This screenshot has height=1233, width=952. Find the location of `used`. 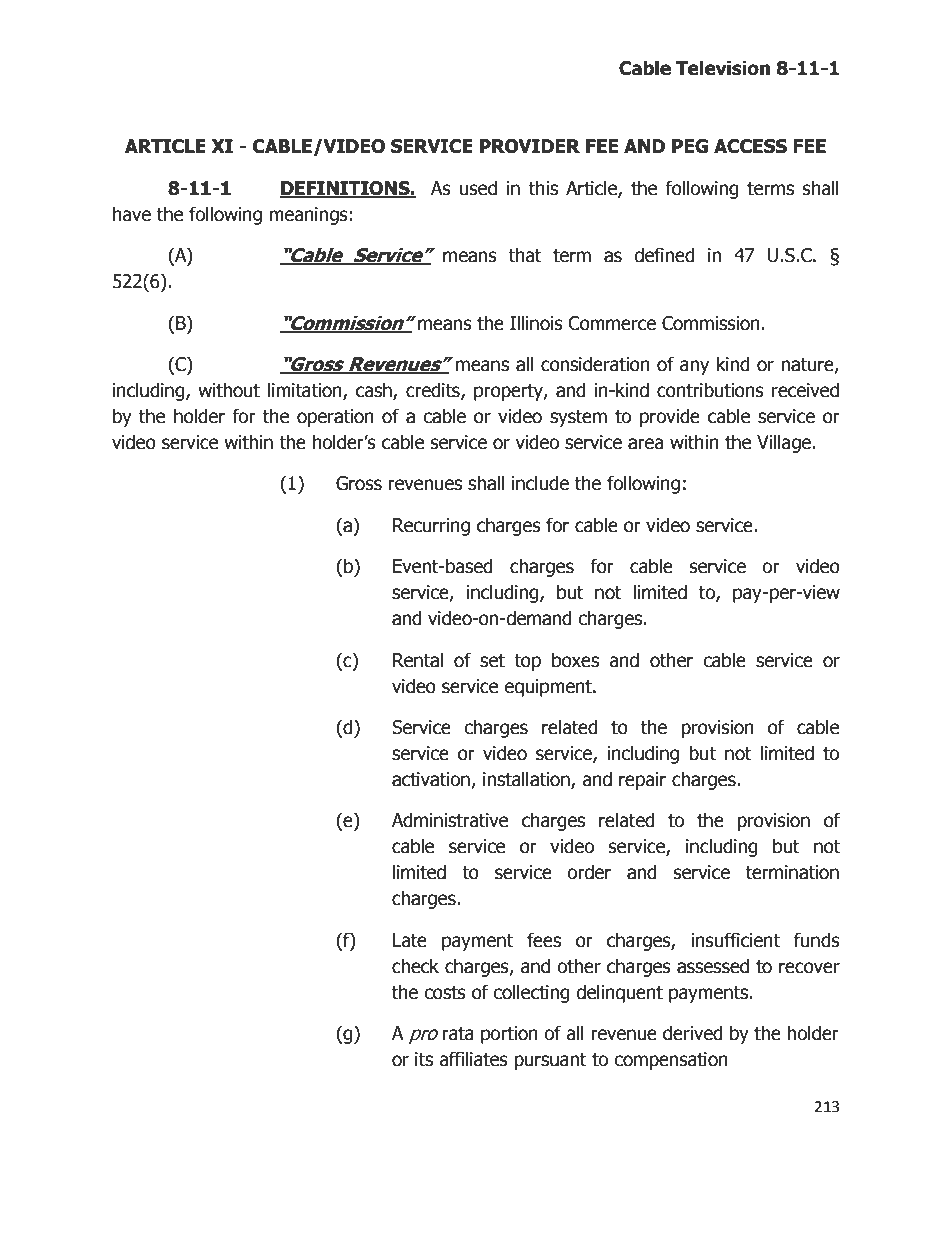

used is located at coordinates (478, 188).
